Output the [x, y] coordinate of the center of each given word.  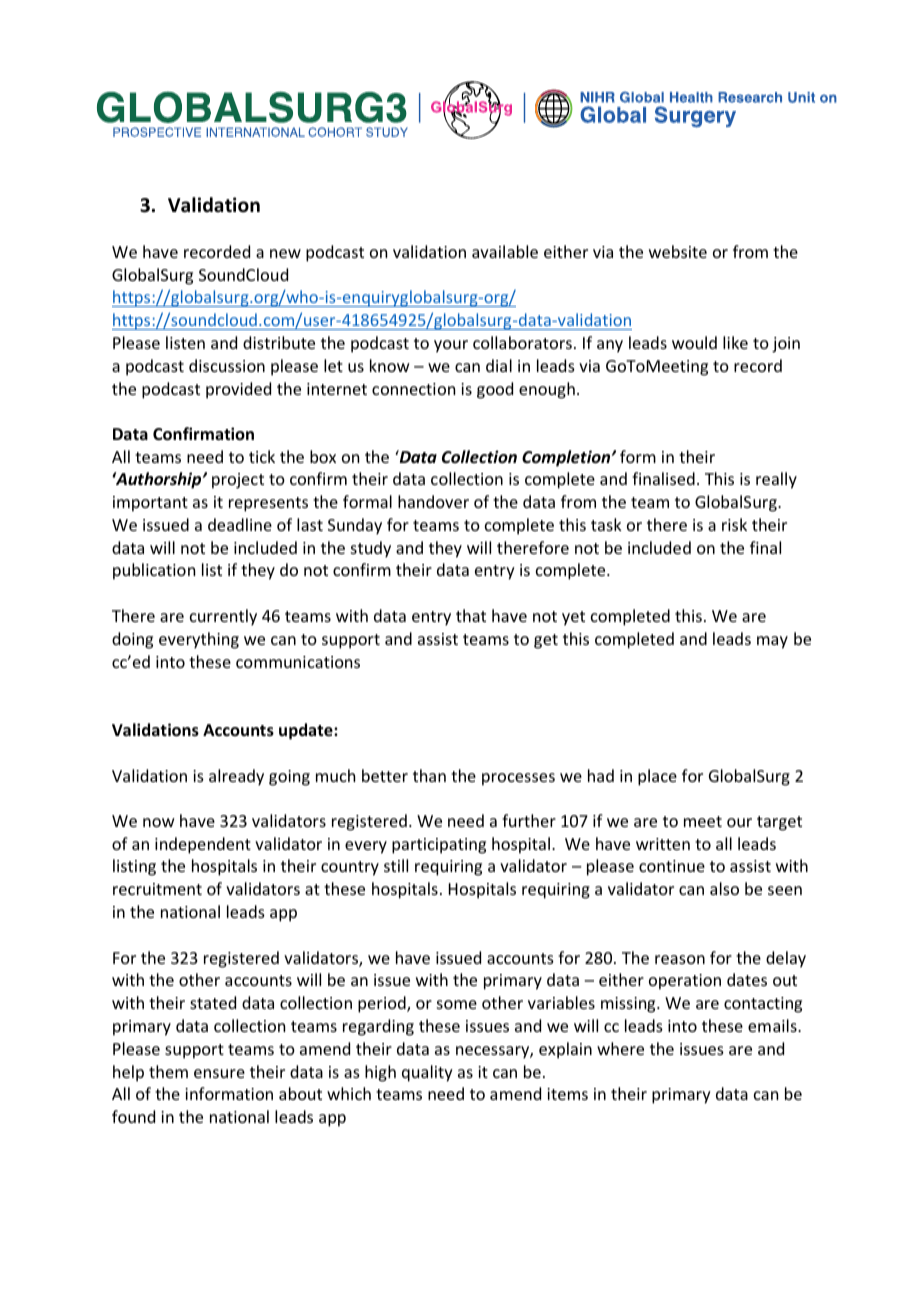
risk [734, 524]
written [663, 844]
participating [439, 846]
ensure [219, 1073]
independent [203, 845]
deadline [240, 524]
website [678, 251]
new [285, 253]
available [505, 251]
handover [433, 501]
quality [427, 1073]
